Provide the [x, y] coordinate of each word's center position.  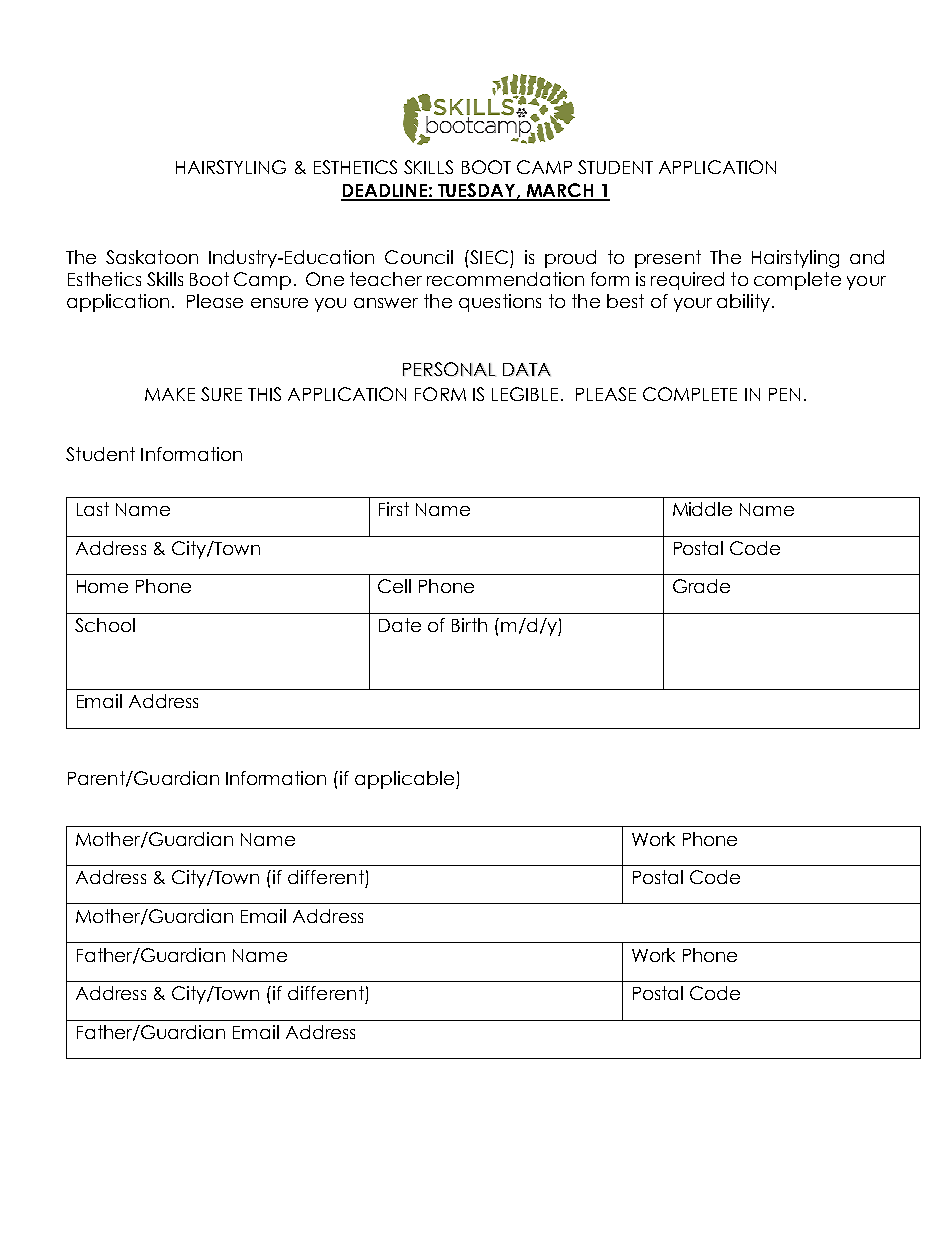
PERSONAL [449, 369]
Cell [394, 586]
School [105, 625]
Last [93, 509]
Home [102, 586]
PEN [784, 394]
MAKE [170, 394]
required [687, 281]
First [394, 509]
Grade [701, 586]
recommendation [505, 279]
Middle [702, 509]
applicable [404, 780]
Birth [469, 625]
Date [400, 625]
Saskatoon [152, 257]
